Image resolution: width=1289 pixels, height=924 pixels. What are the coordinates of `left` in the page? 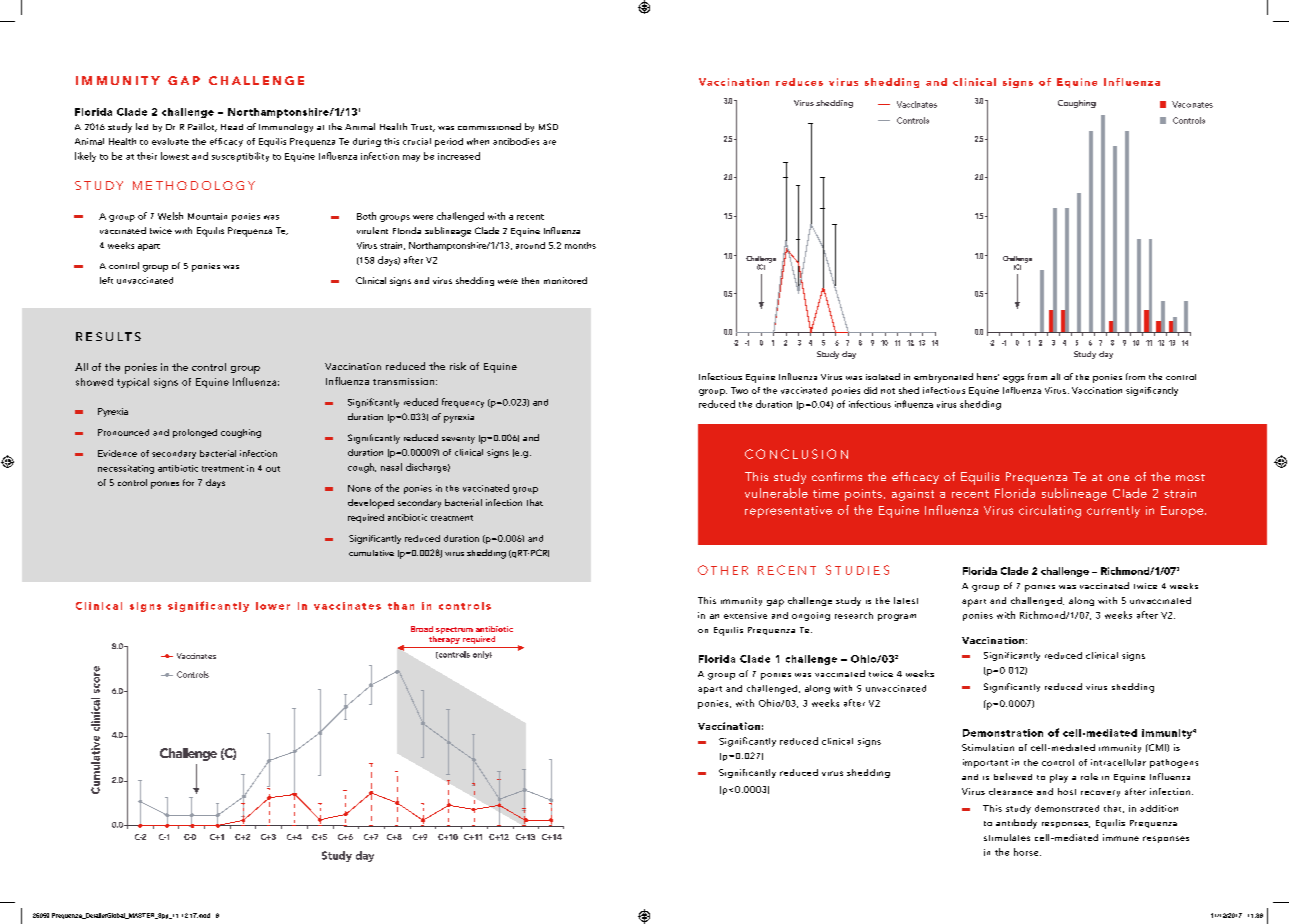 It's located at (106, 280).
